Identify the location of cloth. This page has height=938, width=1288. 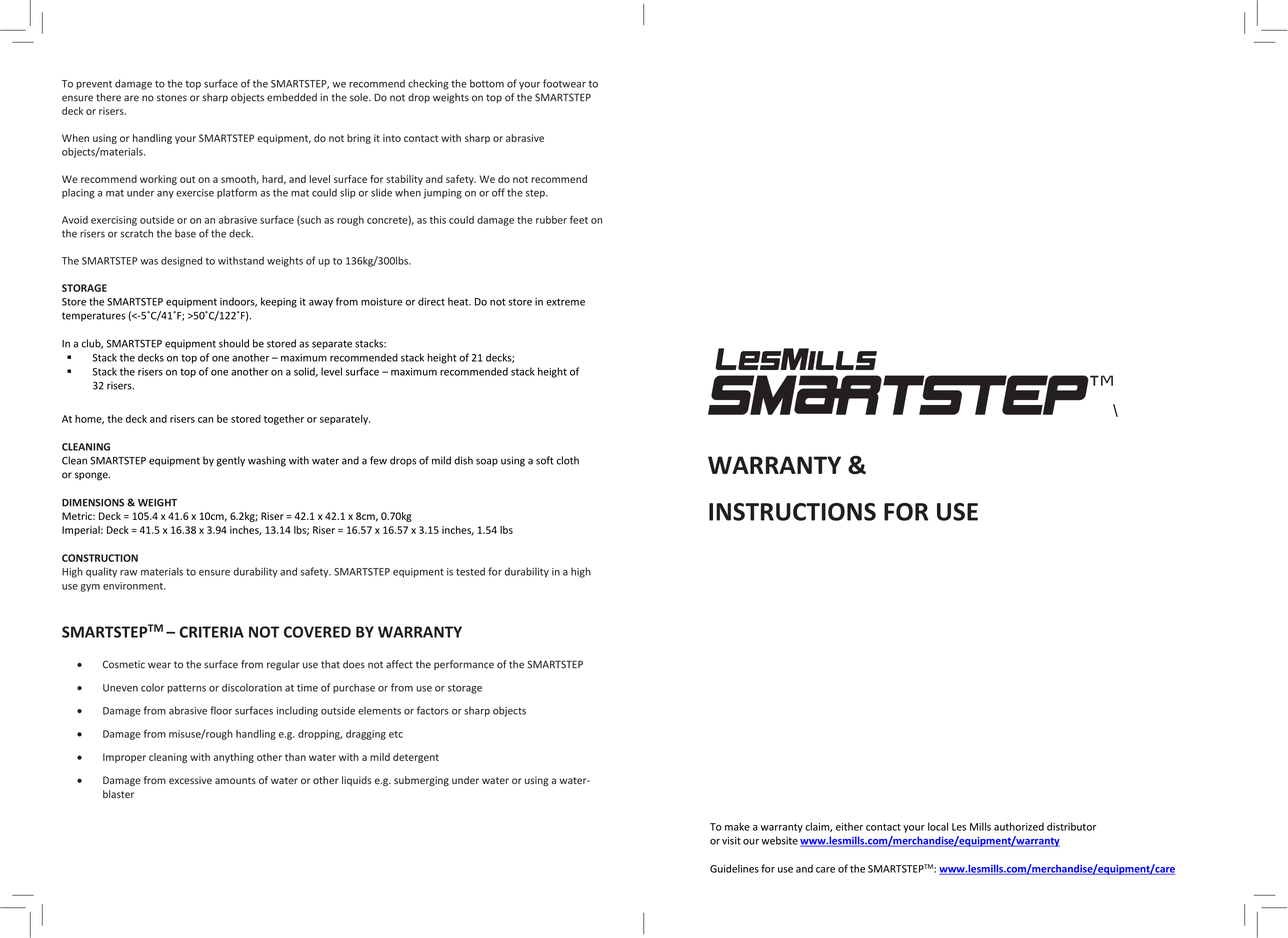
(568, 460).
